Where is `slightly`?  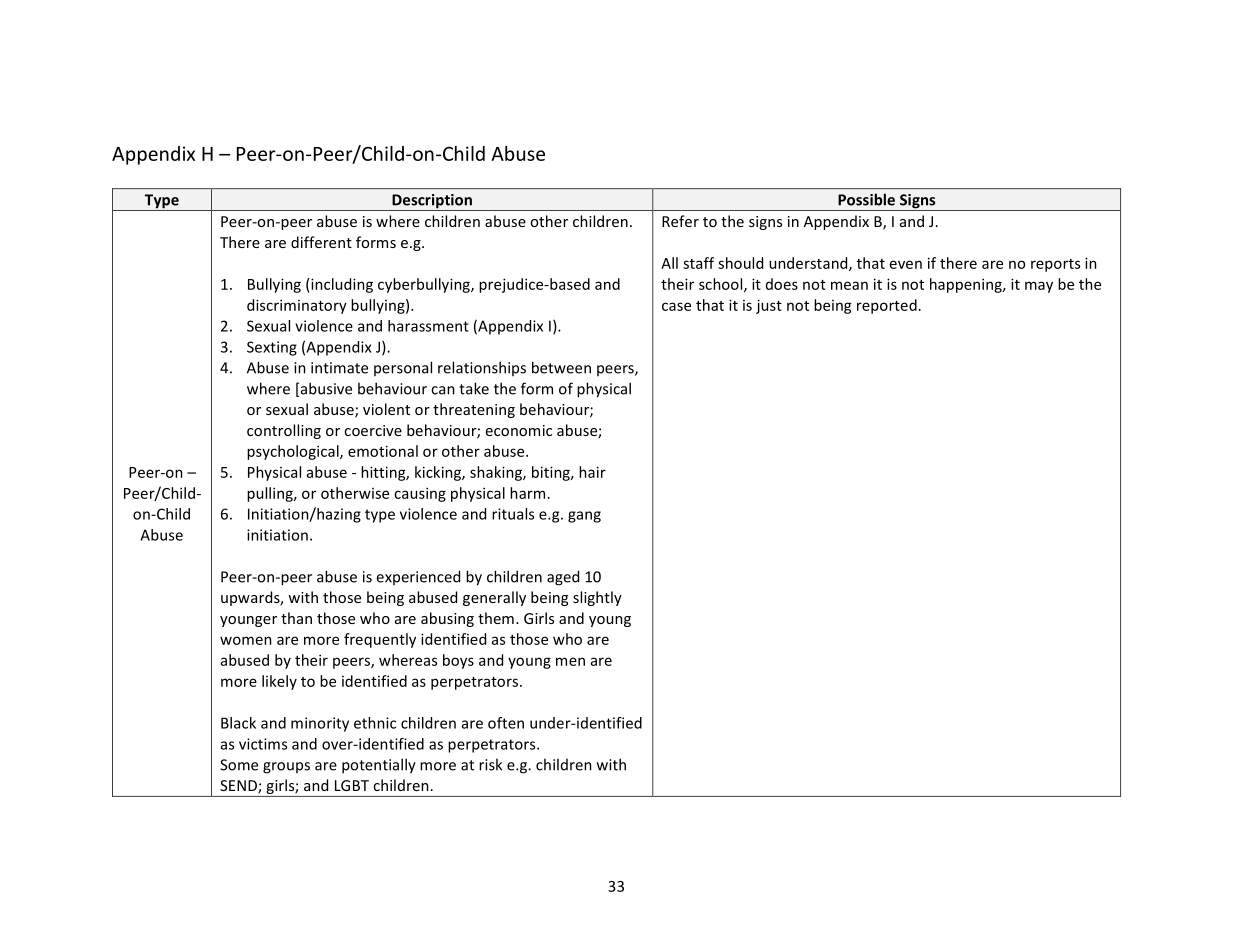
slightly is located at coordinates (597, 598).
